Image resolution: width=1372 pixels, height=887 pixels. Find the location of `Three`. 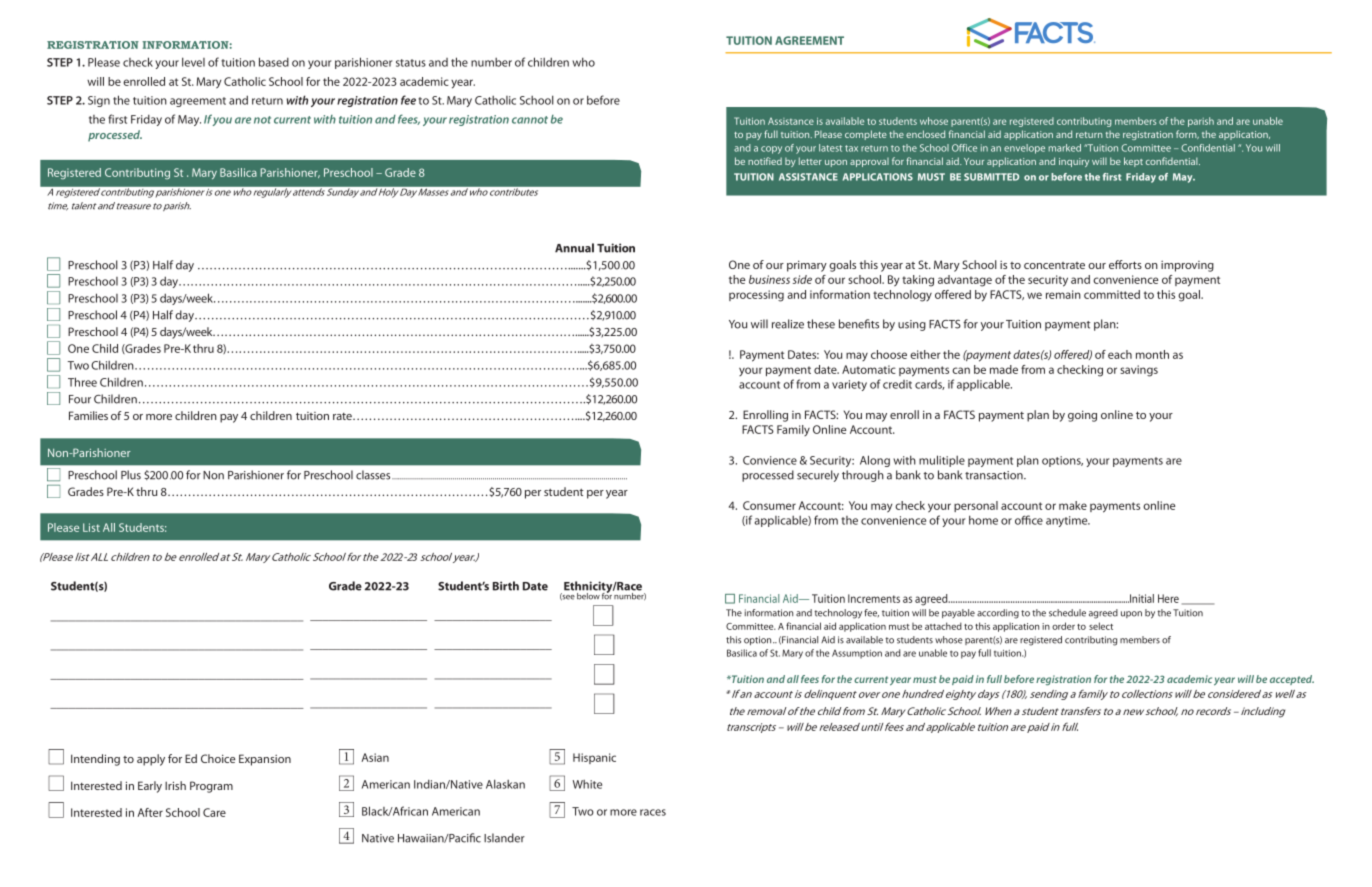

Three is located at coordinates (82, 382).
